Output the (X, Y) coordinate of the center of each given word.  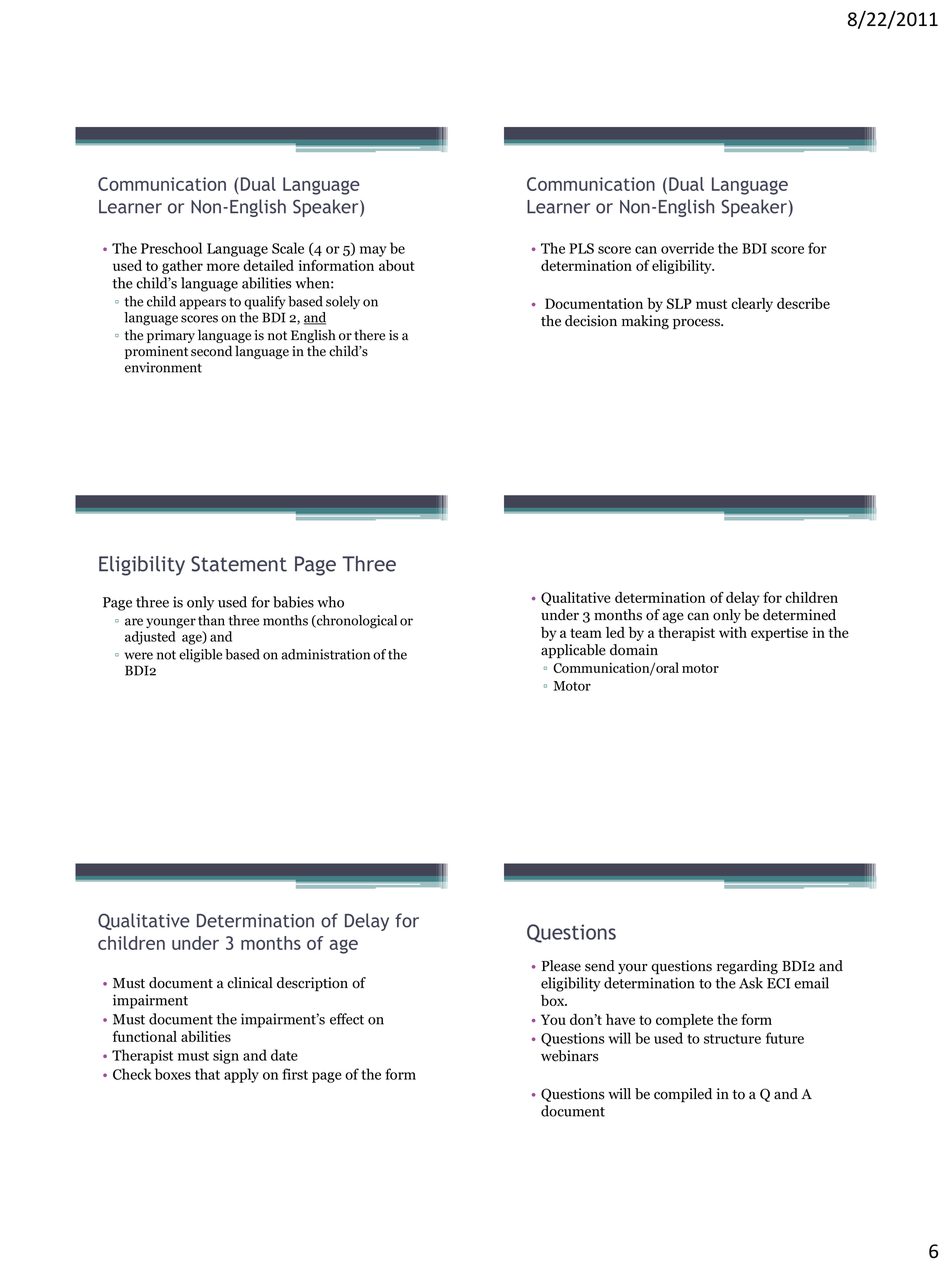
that (207, 1074)
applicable (573, 651)
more (223, 267)
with (733, 632)
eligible (200, 656)
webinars (569, 1056)
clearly (752, 305)
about (397, 265)
